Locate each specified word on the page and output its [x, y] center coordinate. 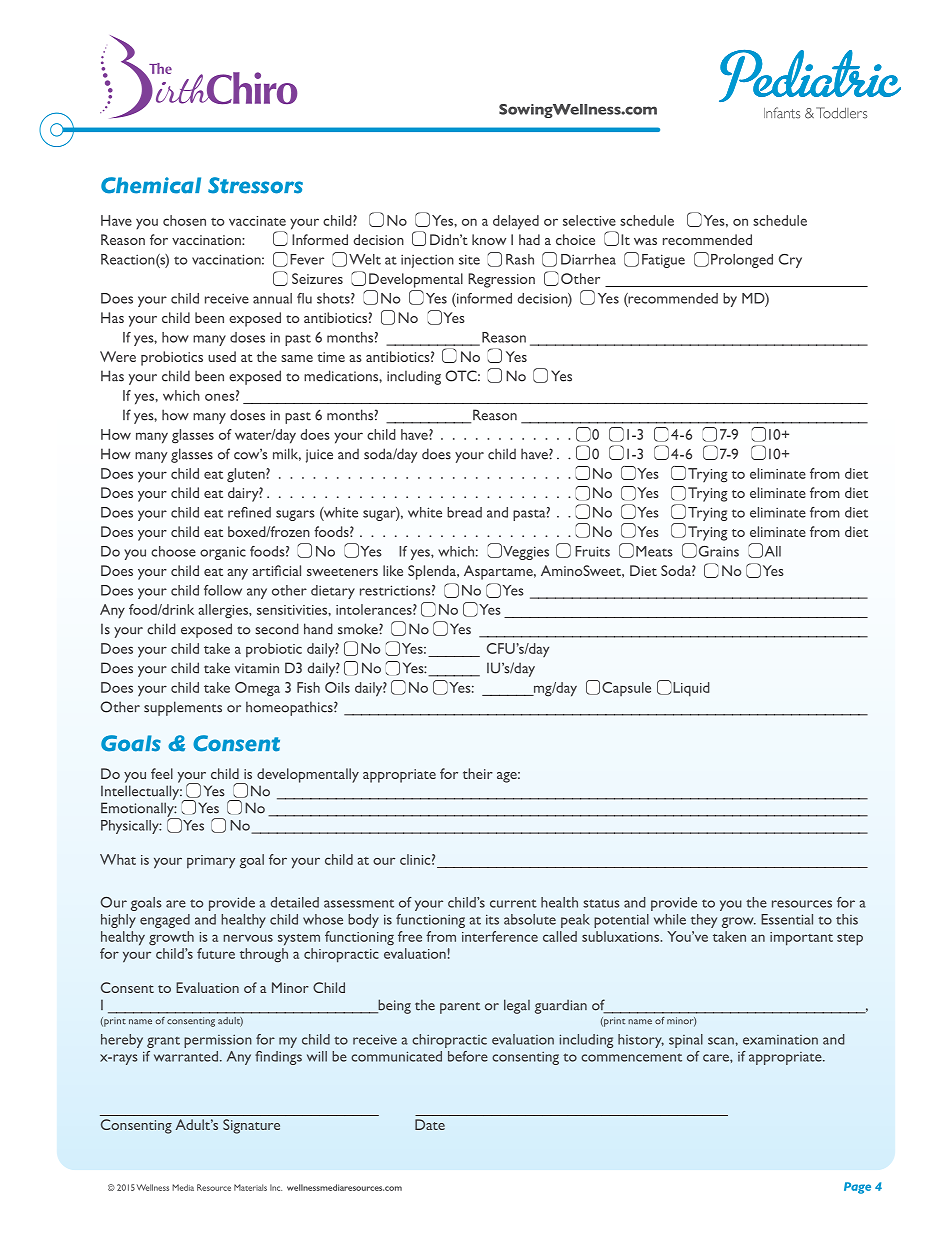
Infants [782, 113]
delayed [516, 222]
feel [162, 773]
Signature [251, 1126]
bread [464, 512]
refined [249, 512]
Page [857, 1188]
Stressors [255, 185]
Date [430, 1124]
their [478, 773]
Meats [654, 551]
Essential [787, 919]
